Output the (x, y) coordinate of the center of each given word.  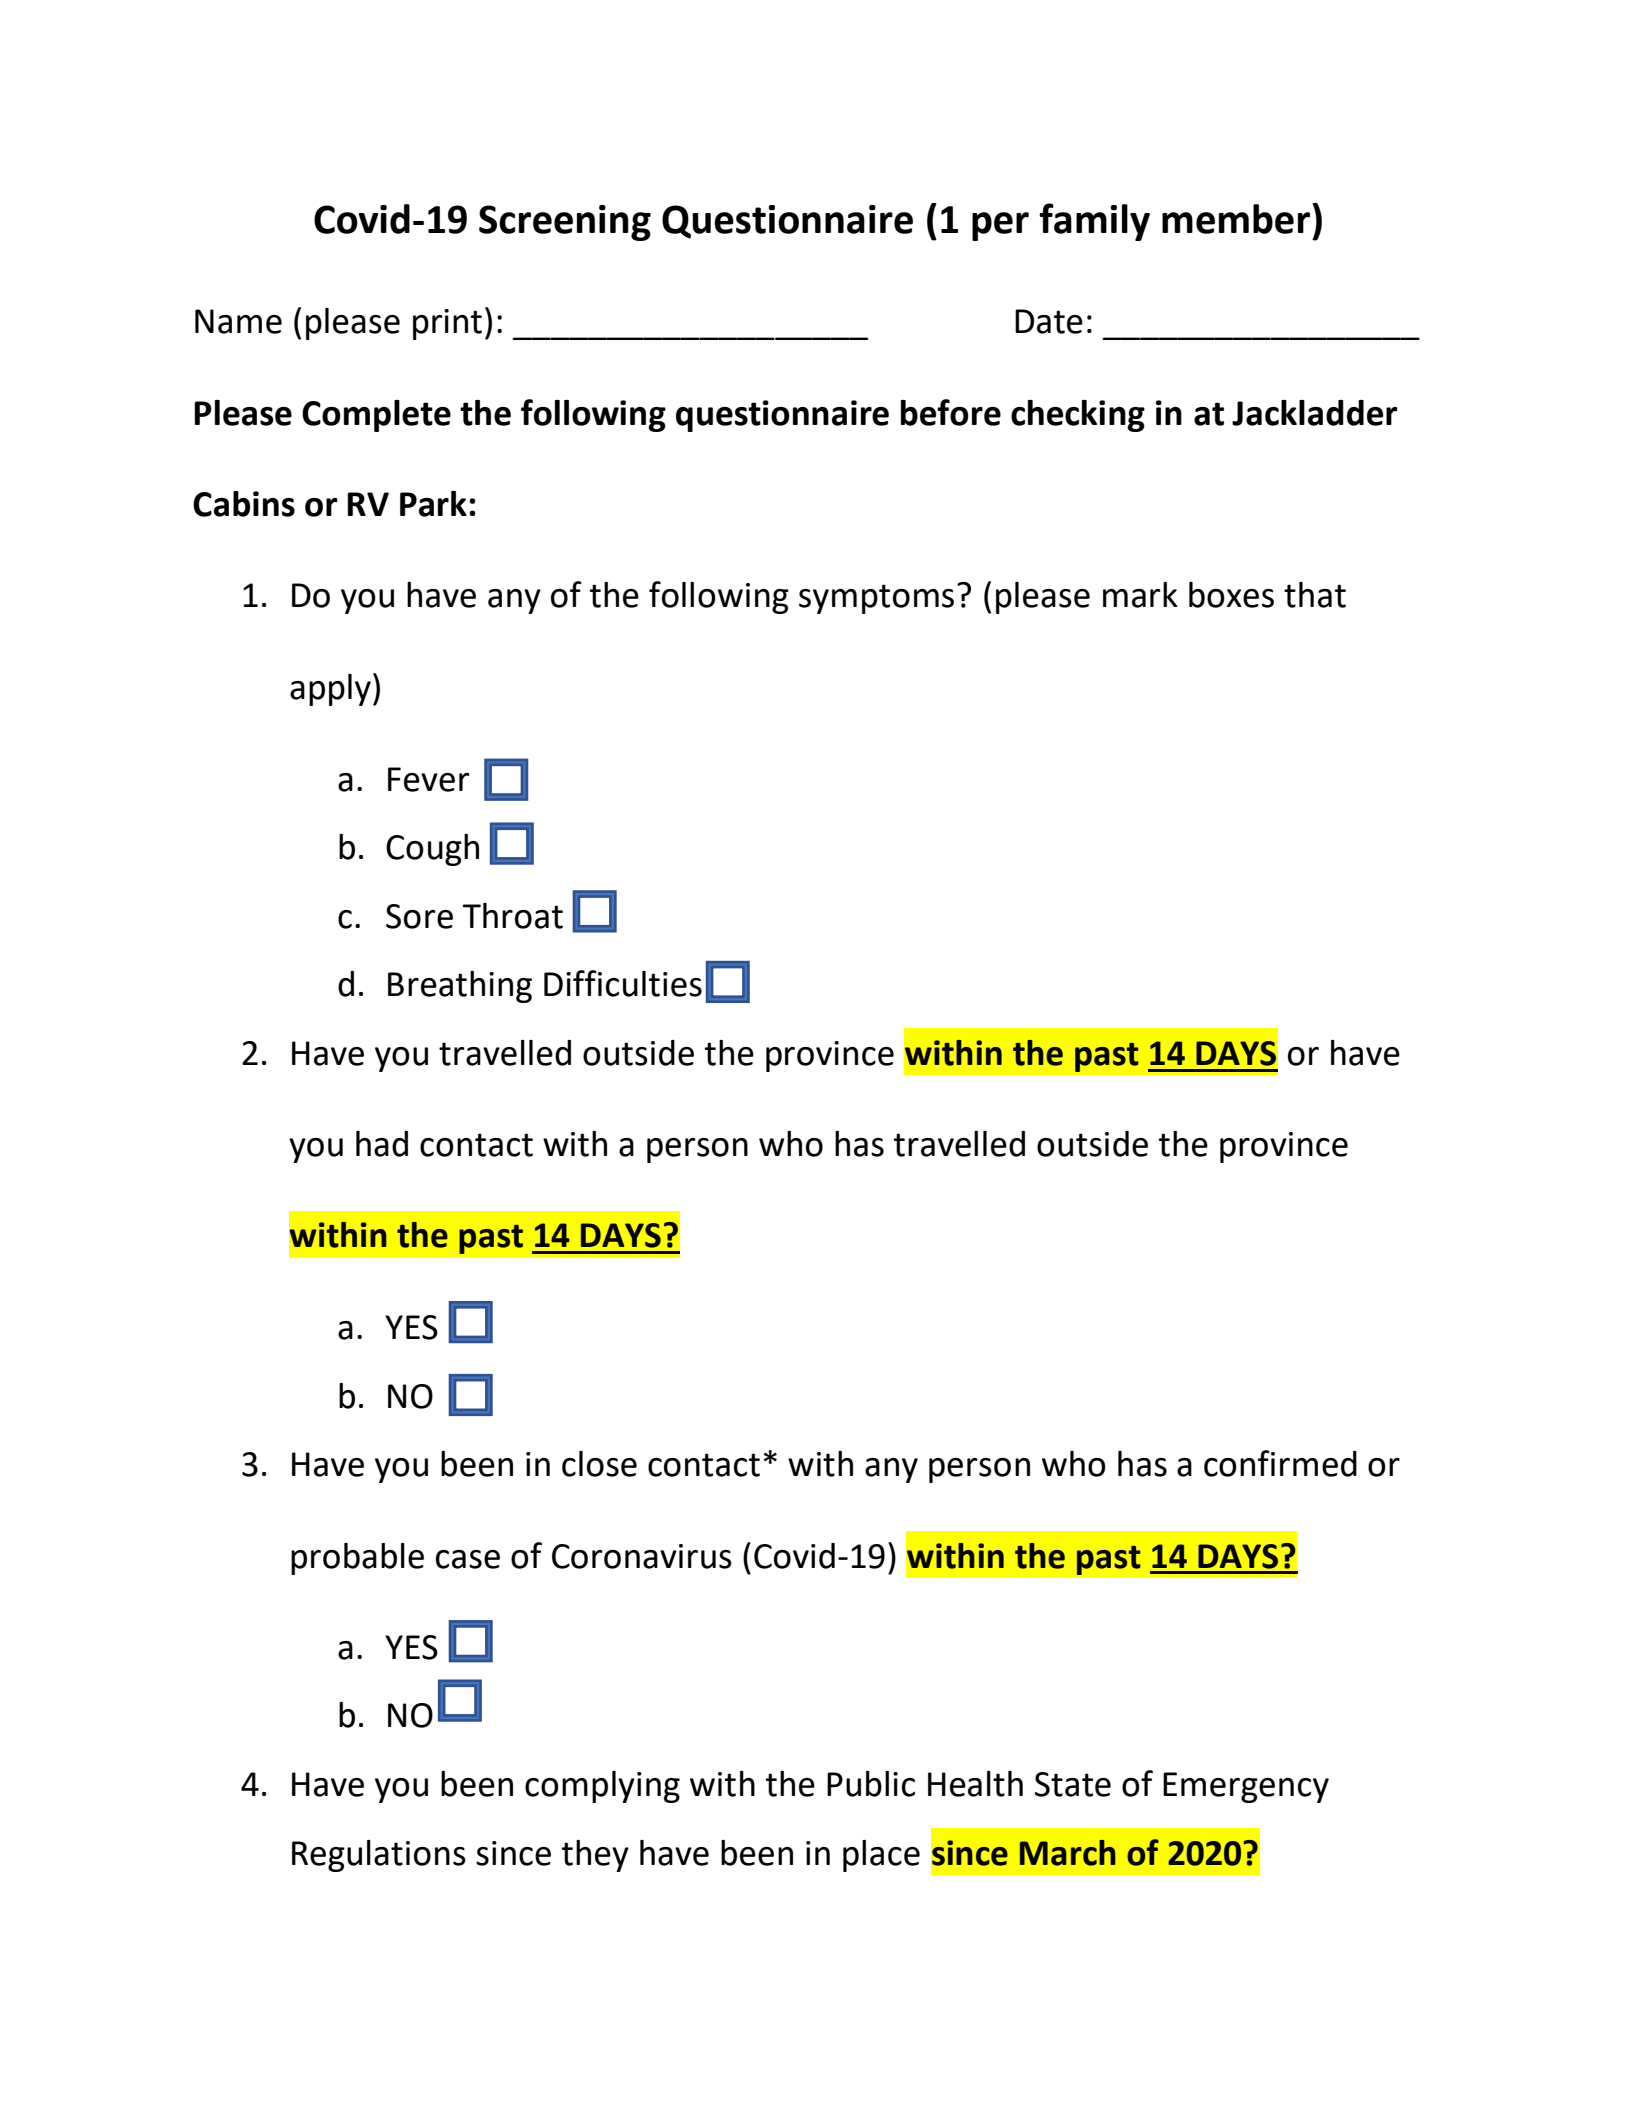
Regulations (379, 1856)
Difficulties (623, 983)
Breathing (460, 987)
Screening (565, 223)
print (447, 324)
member (1236, 219)
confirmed (1280, 1463)
